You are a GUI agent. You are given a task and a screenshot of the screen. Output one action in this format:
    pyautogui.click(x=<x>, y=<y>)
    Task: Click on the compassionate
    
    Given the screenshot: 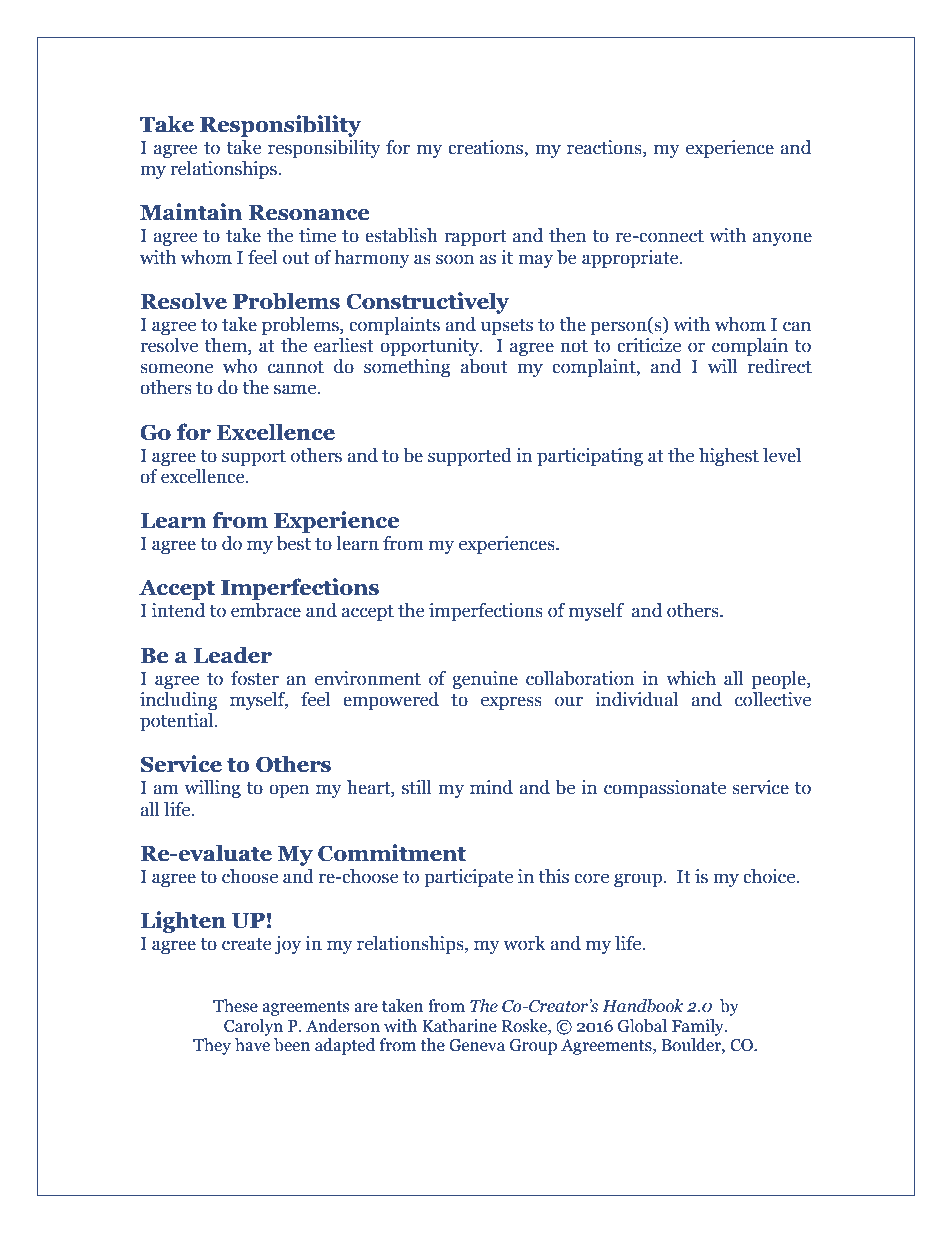 What is the action you would take?
    pyautogui.click(x=665, y=789)
